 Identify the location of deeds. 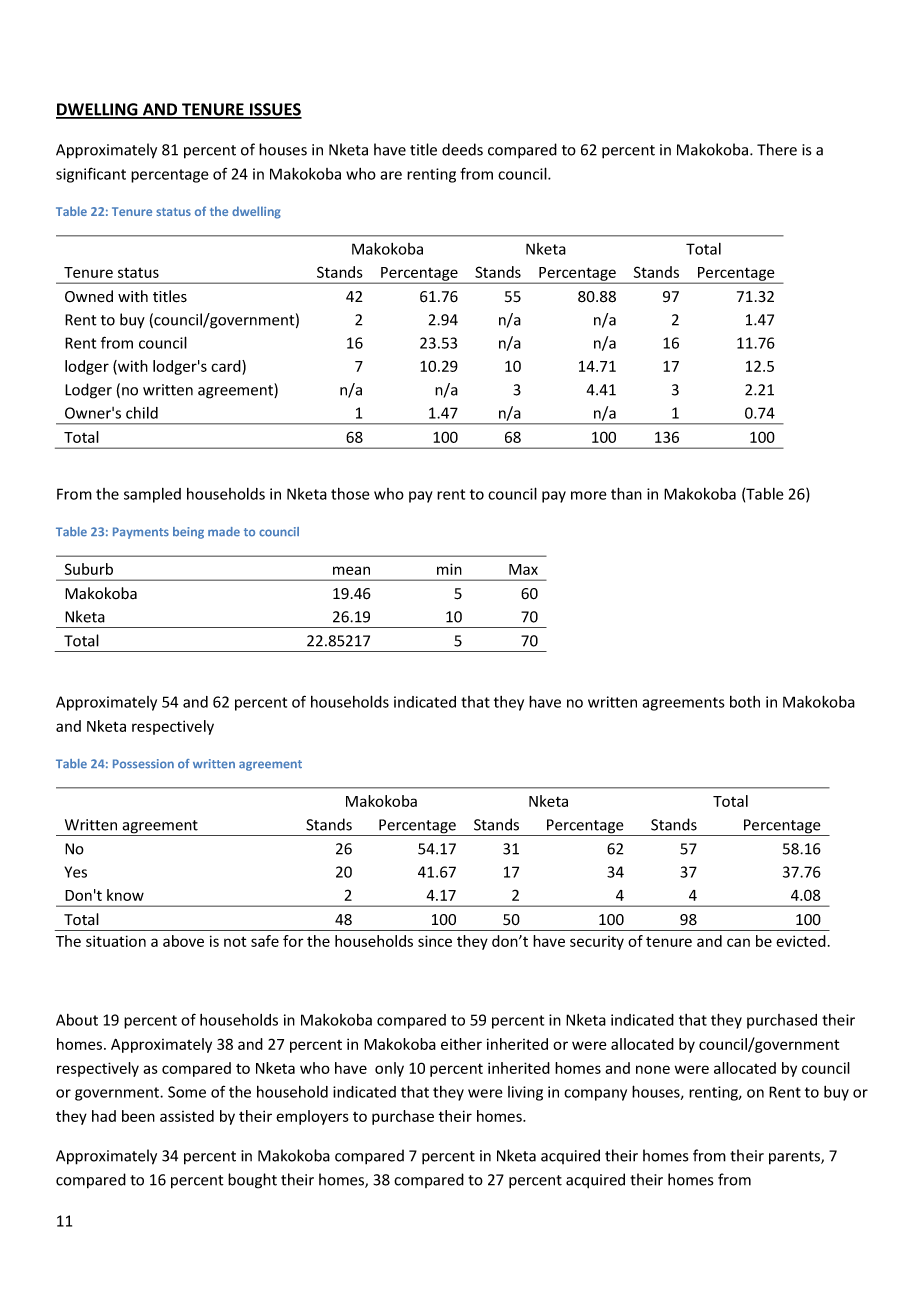
(462, 149).
